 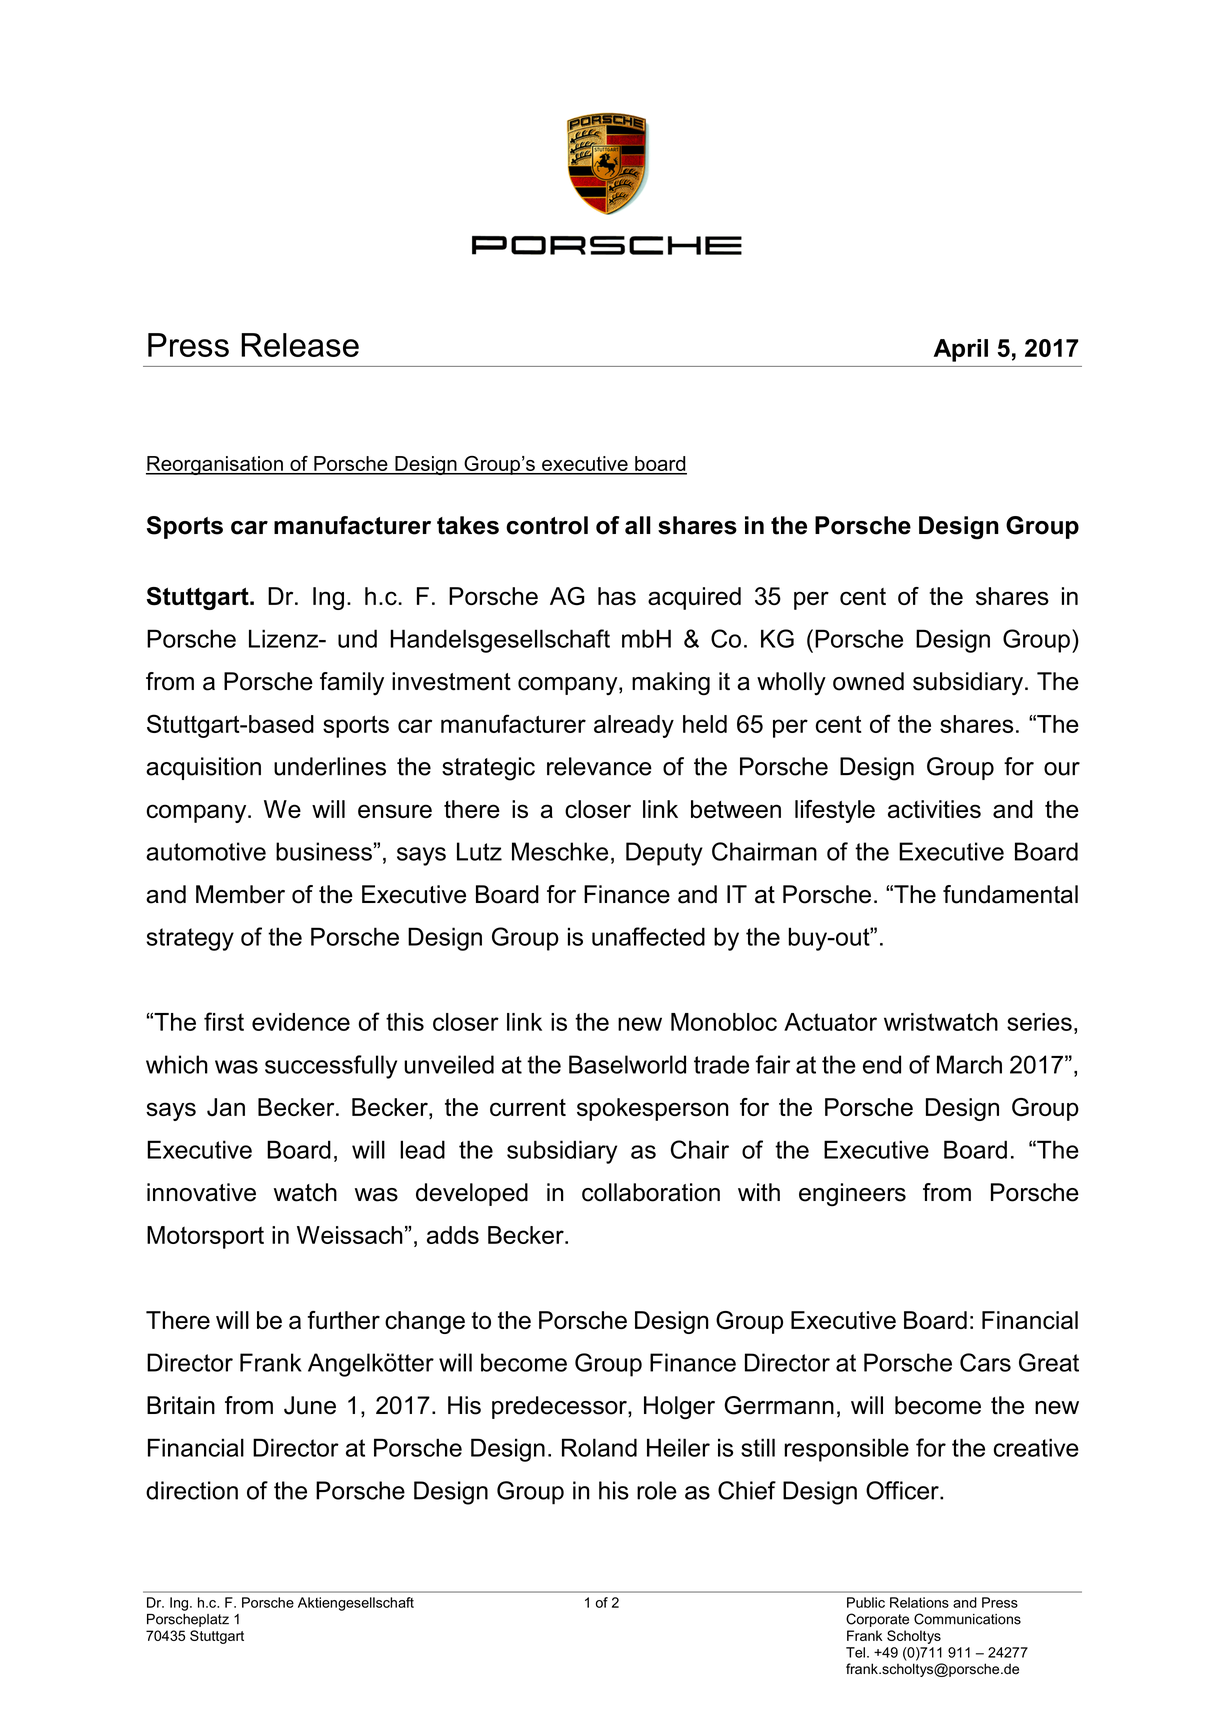 What do you see at coordinates (967, 1619) in the page?
I see `Communications` at bounding box center [967, 1619].
